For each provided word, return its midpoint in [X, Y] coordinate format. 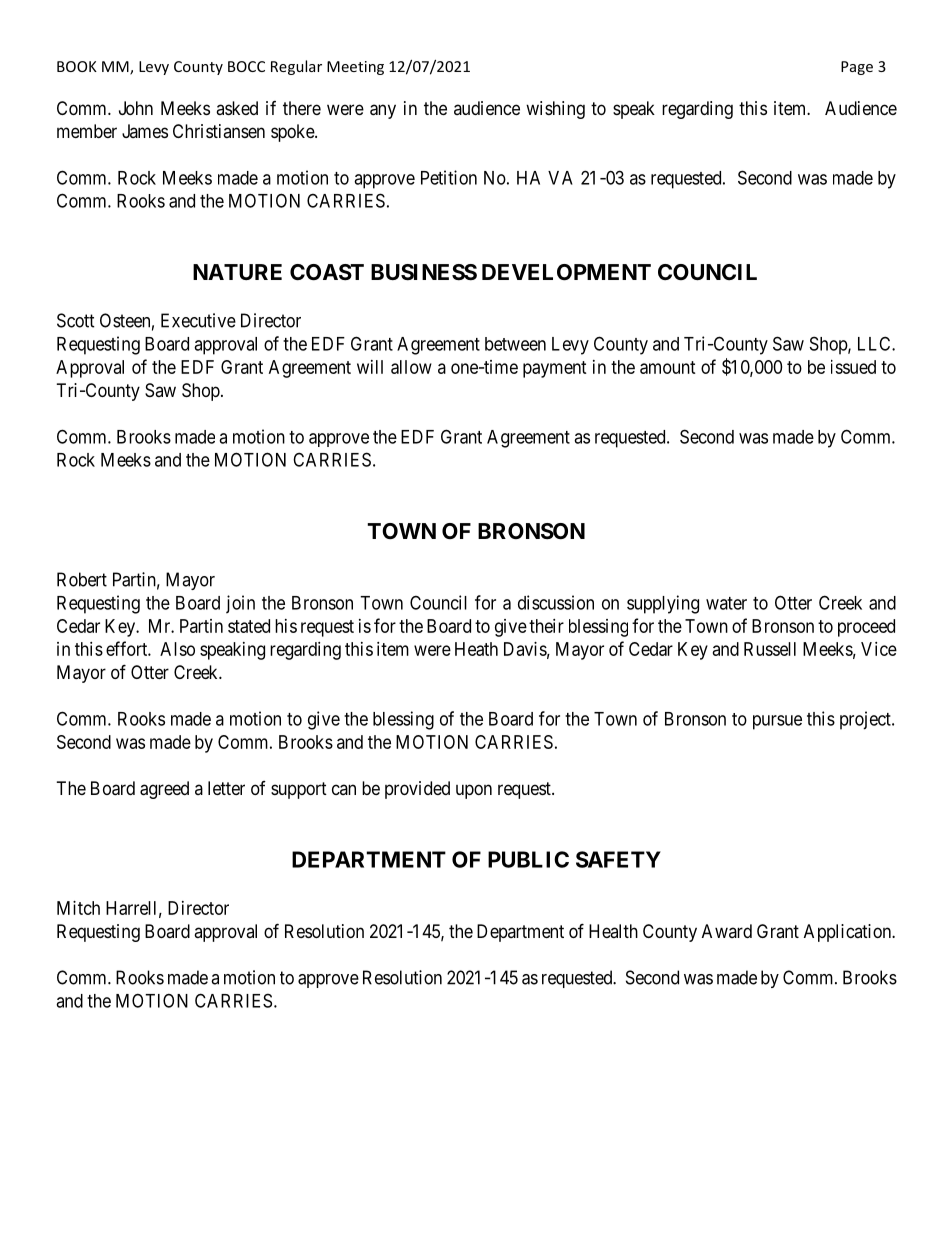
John [136, 108]
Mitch [78, 908]
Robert [82, 579]
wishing [555, 110]
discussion [556, 602]
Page [857, 68]
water [726, 603]
